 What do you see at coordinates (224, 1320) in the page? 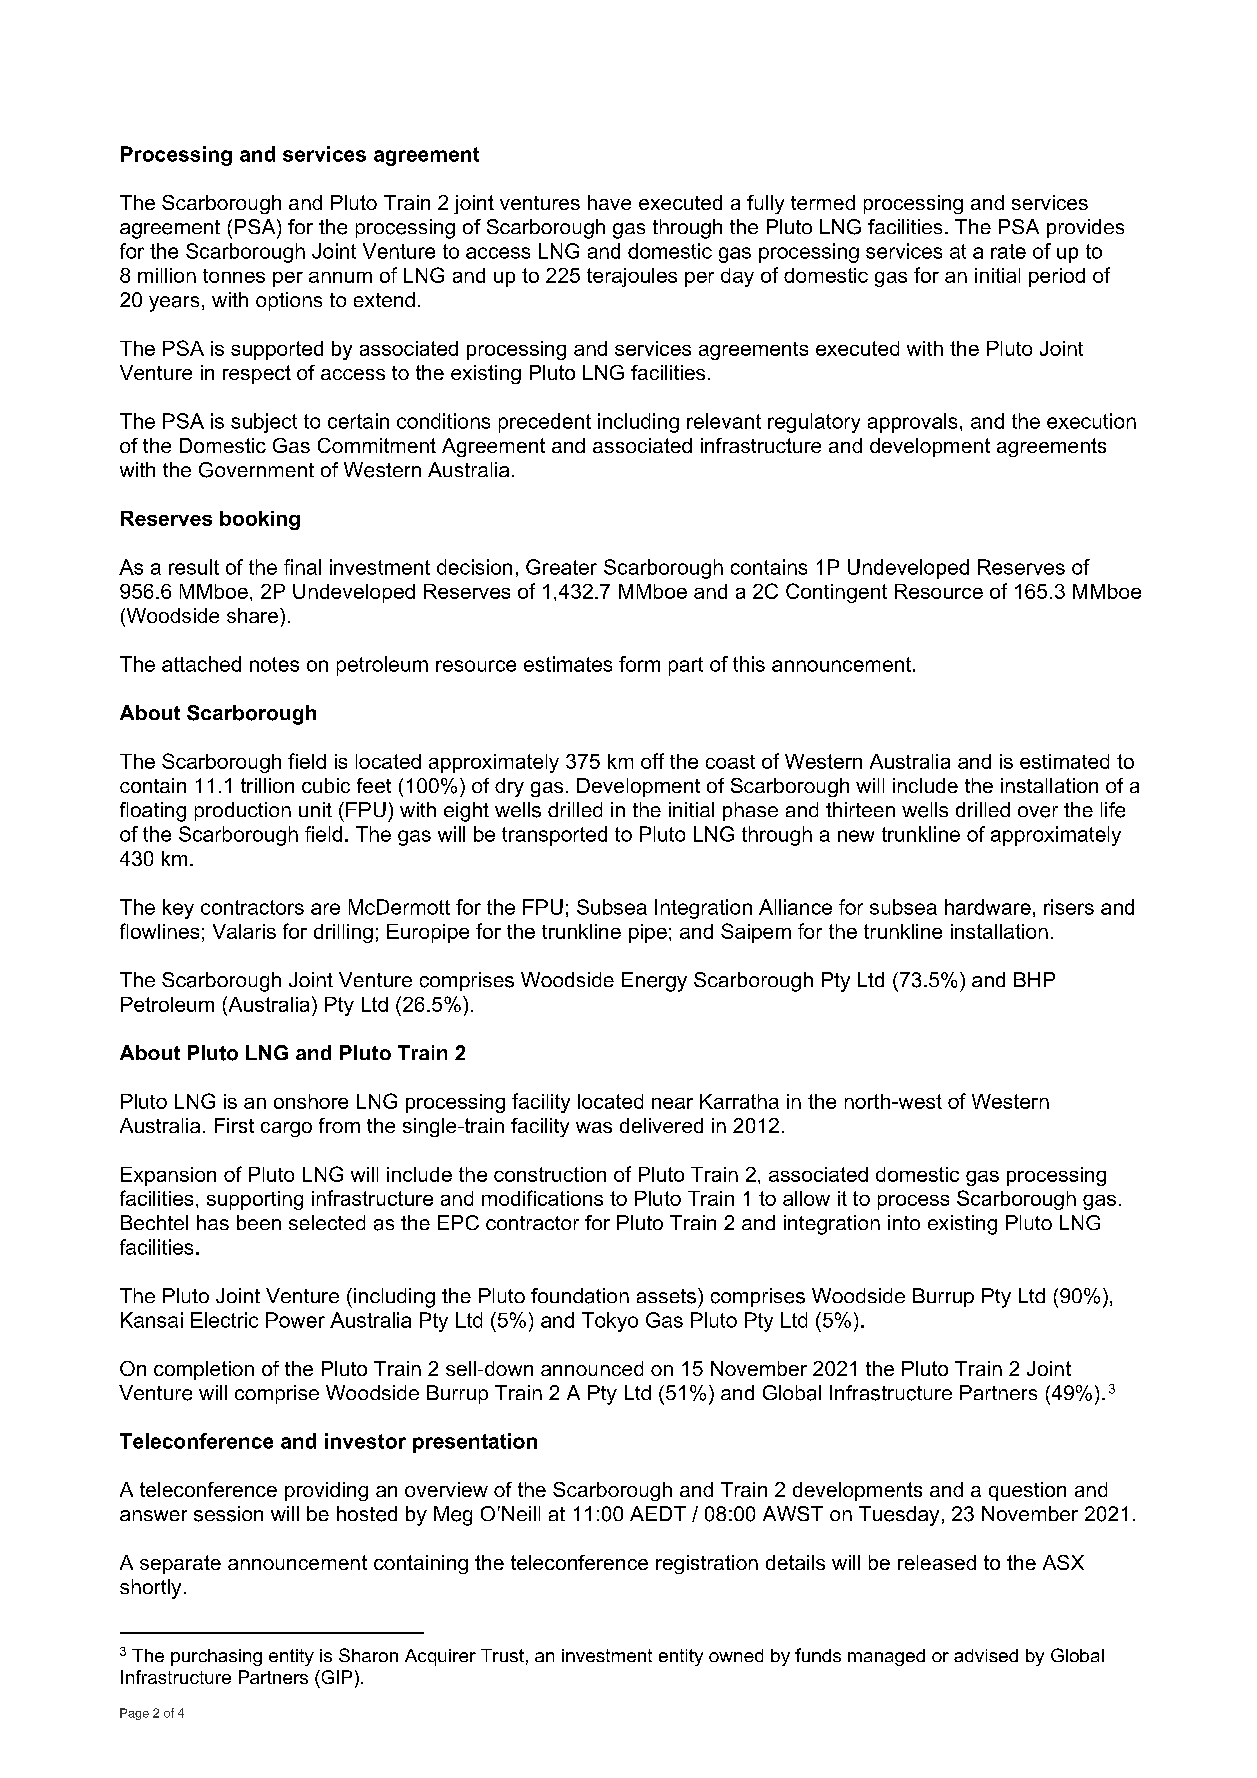
I see `Electric` at bounding box center [224, 1320].
